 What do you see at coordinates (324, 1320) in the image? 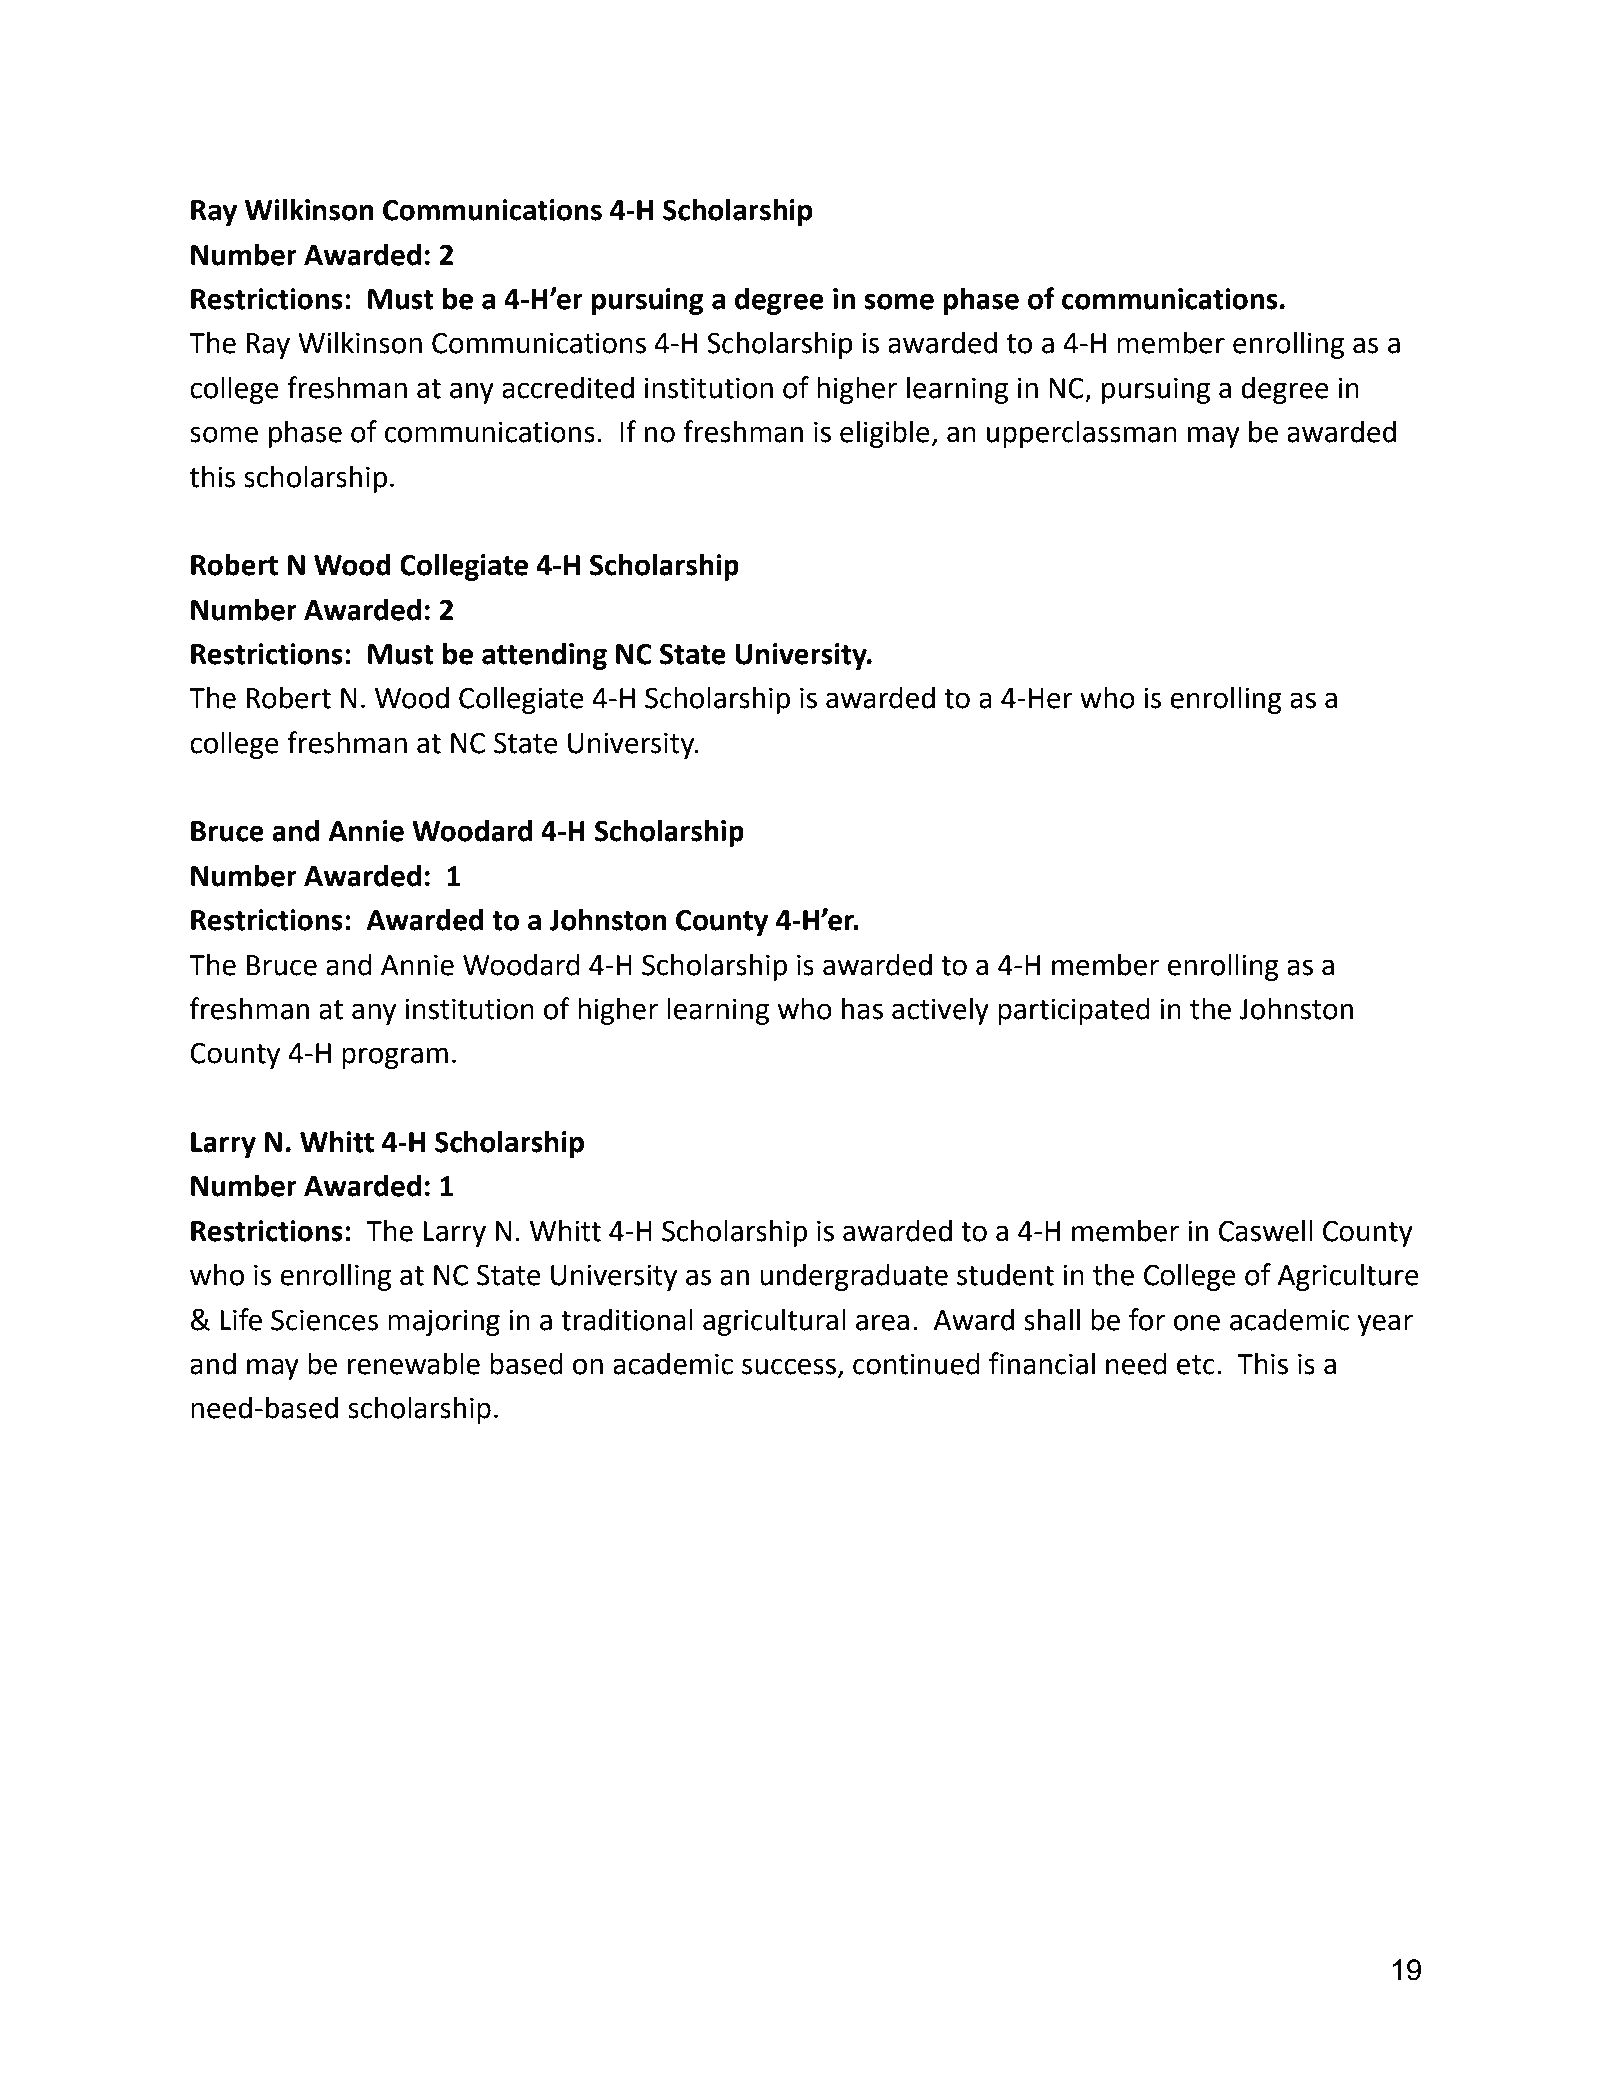
I see `Sciences` at bounding box center [324, 1320].
